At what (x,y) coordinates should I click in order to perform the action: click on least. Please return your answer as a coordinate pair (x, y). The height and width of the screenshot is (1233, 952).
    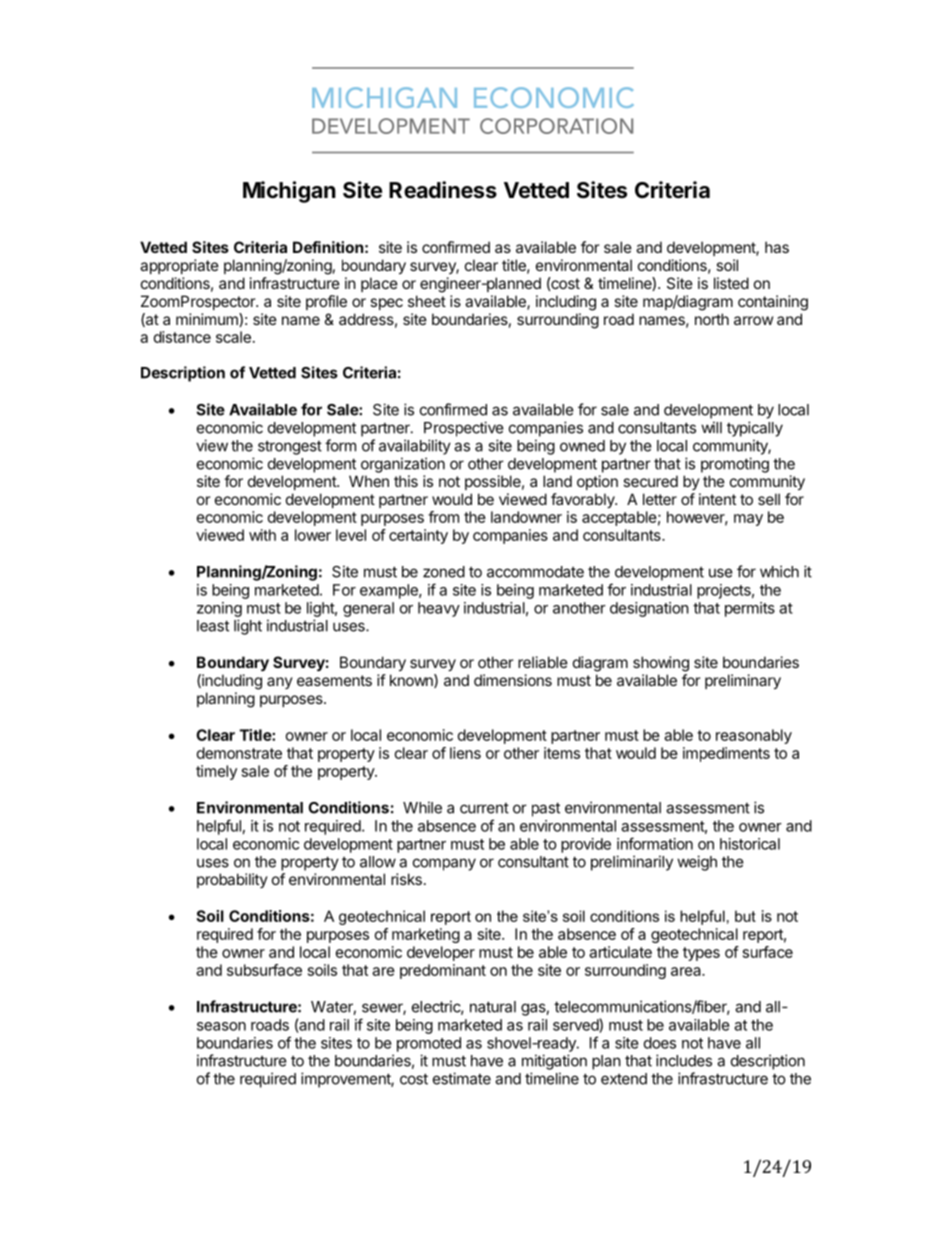
    Looking at the image, I should click on (213, 626).
